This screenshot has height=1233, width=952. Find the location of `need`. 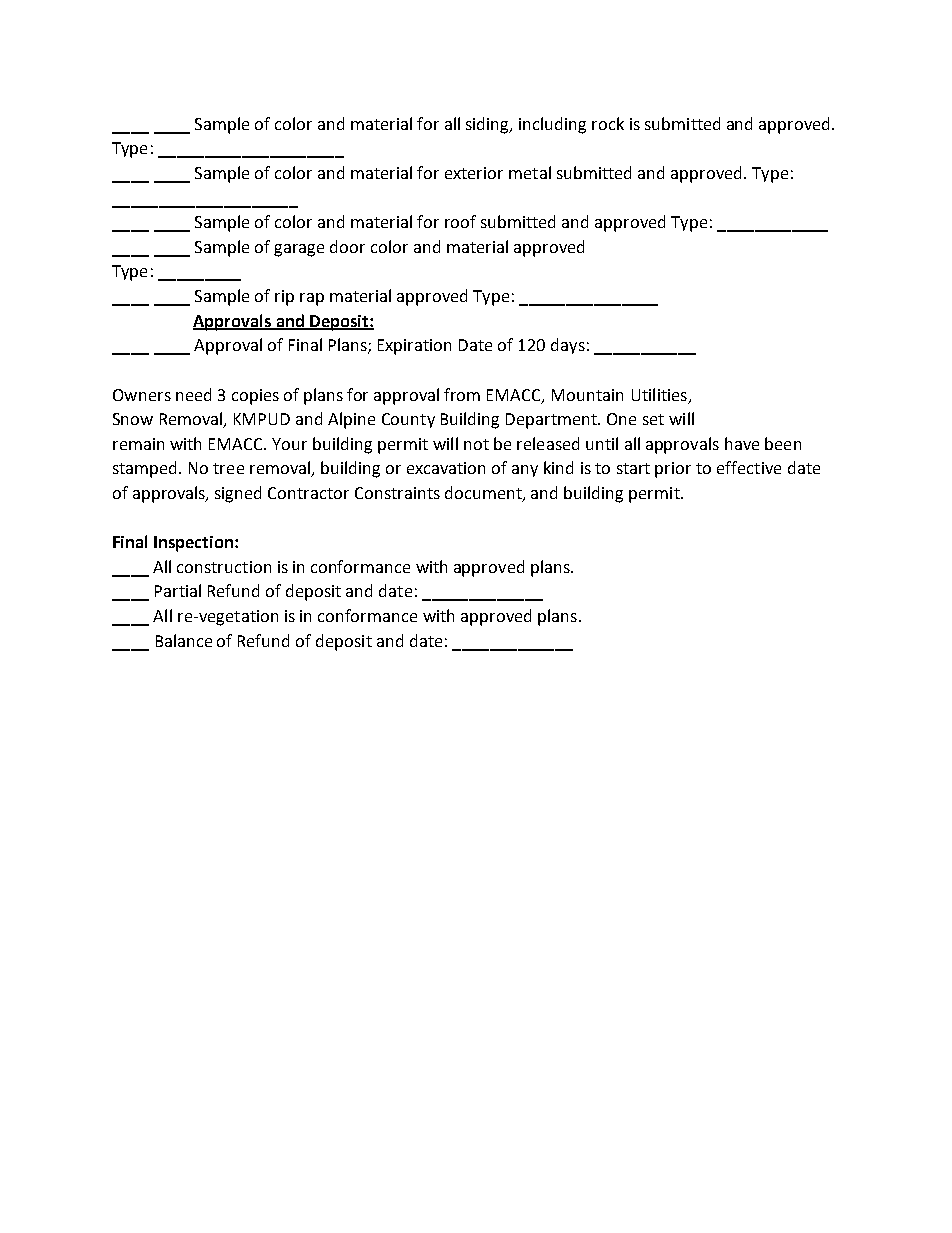

need is located at coordinates (193, 394).
